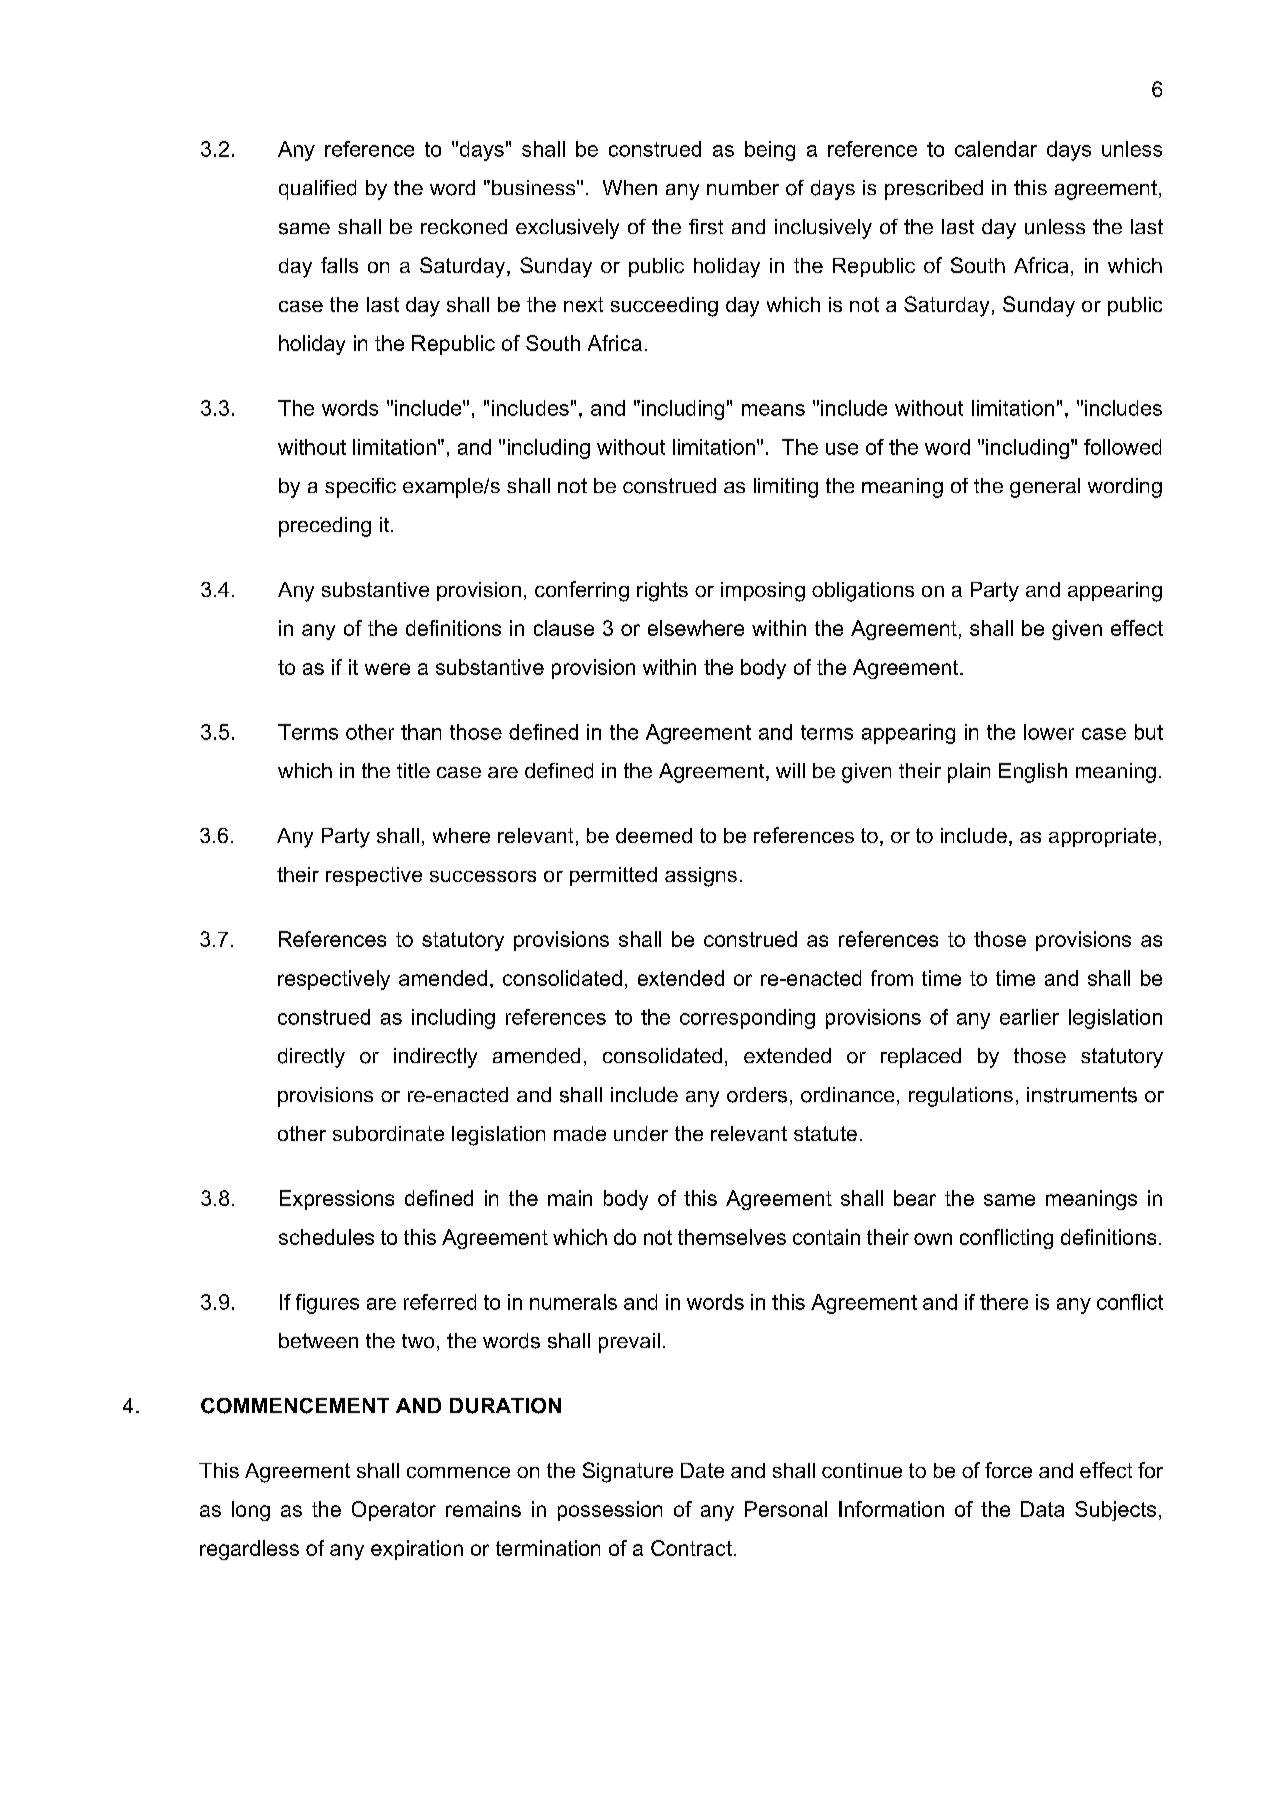 The height and width of the screenshot is (1818, 1286). What do you see at coordinates (757, 1095) in the screenshot?
I see `orders` at bounding box center [757, 1095].
